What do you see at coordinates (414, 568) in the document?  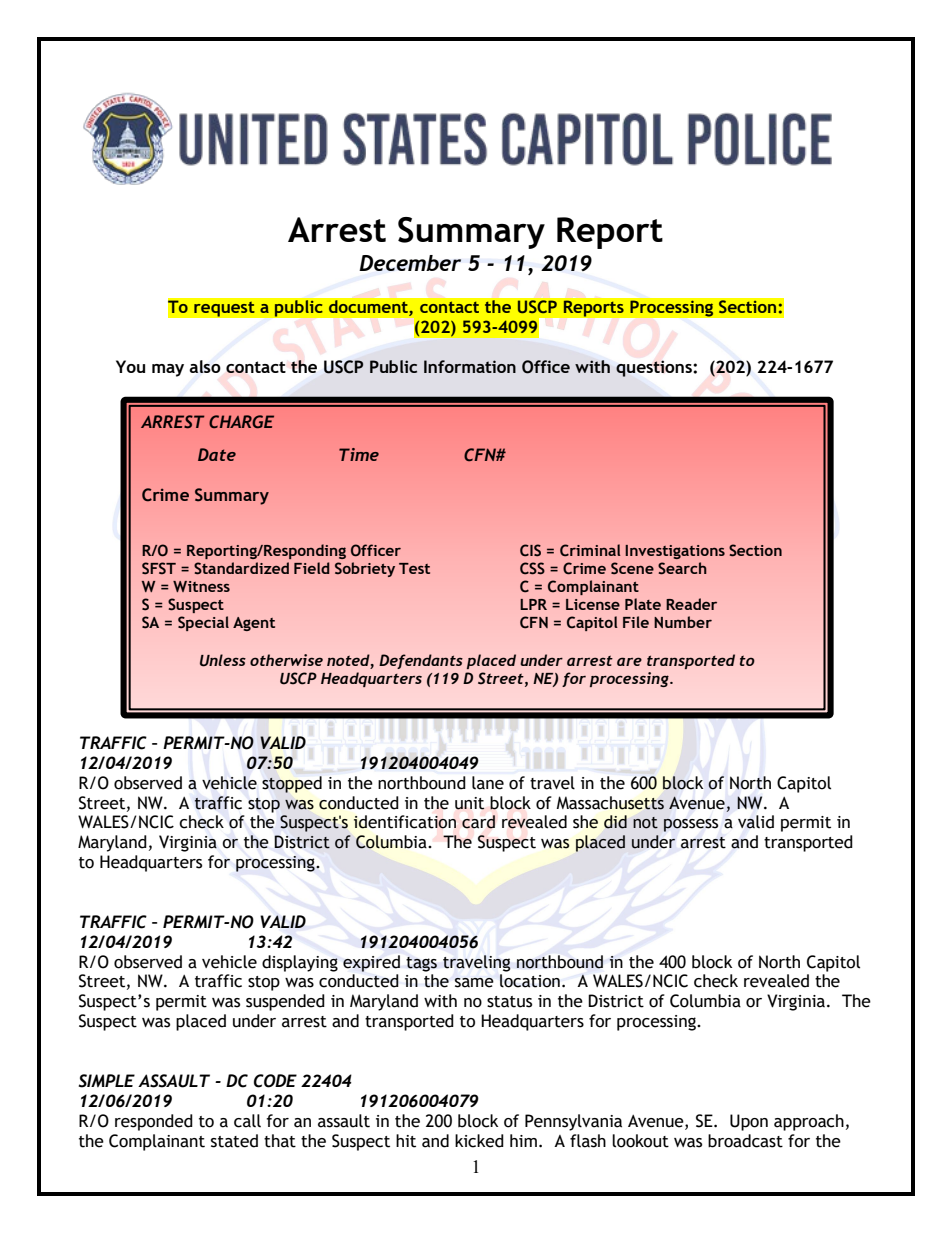 I see `Test` at bounding box center [414, 568].
